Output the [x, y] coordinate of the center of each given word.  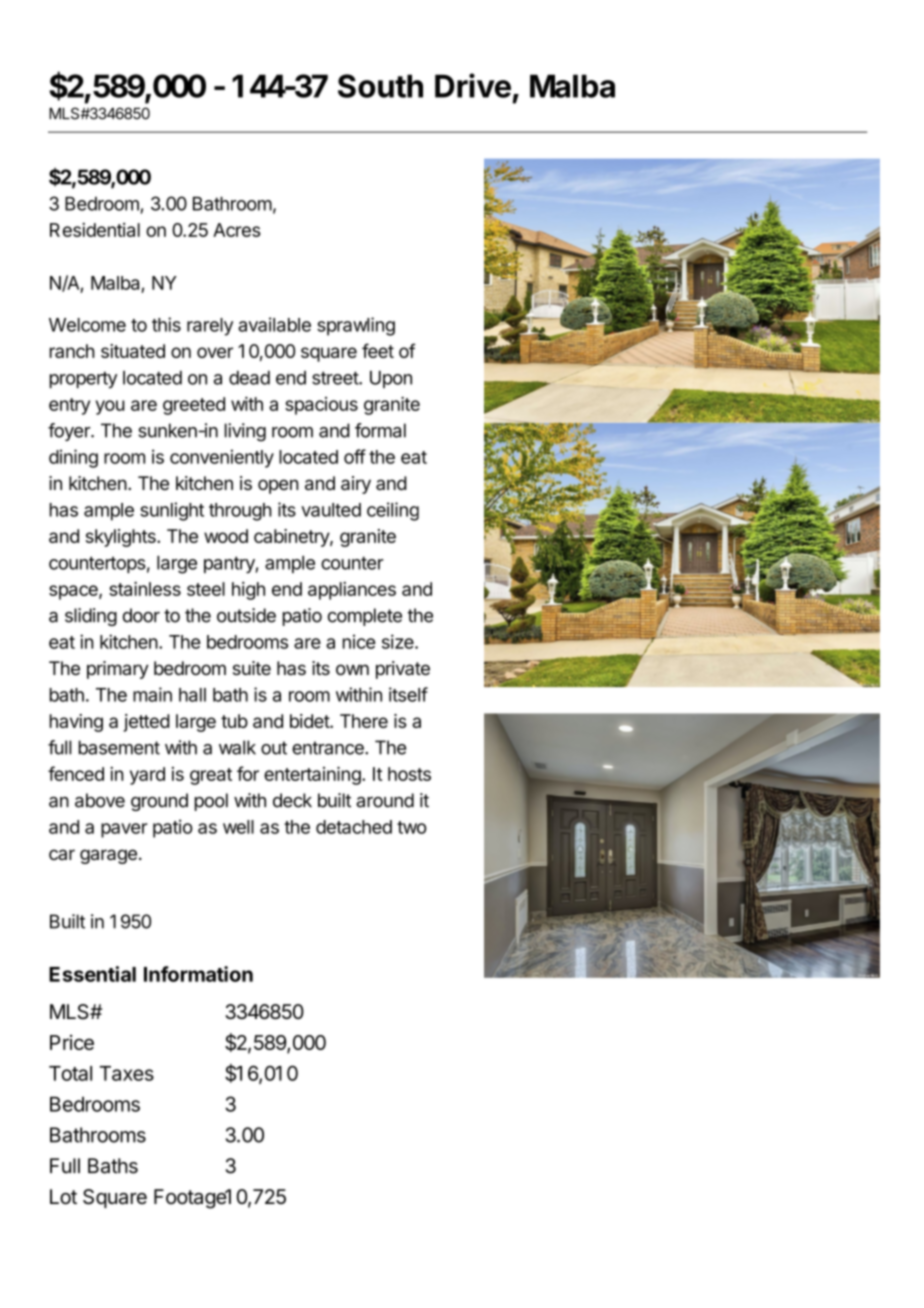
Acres [237, 230]
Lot [63, 1197]
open [278, 486]
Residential [95, 230]
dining [73, 458]
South [380, 86]
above [100, 800]
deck [292, 800]
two [412, 827]
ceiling [393, 511]
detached [354, 827]
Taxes [127, 1073]
